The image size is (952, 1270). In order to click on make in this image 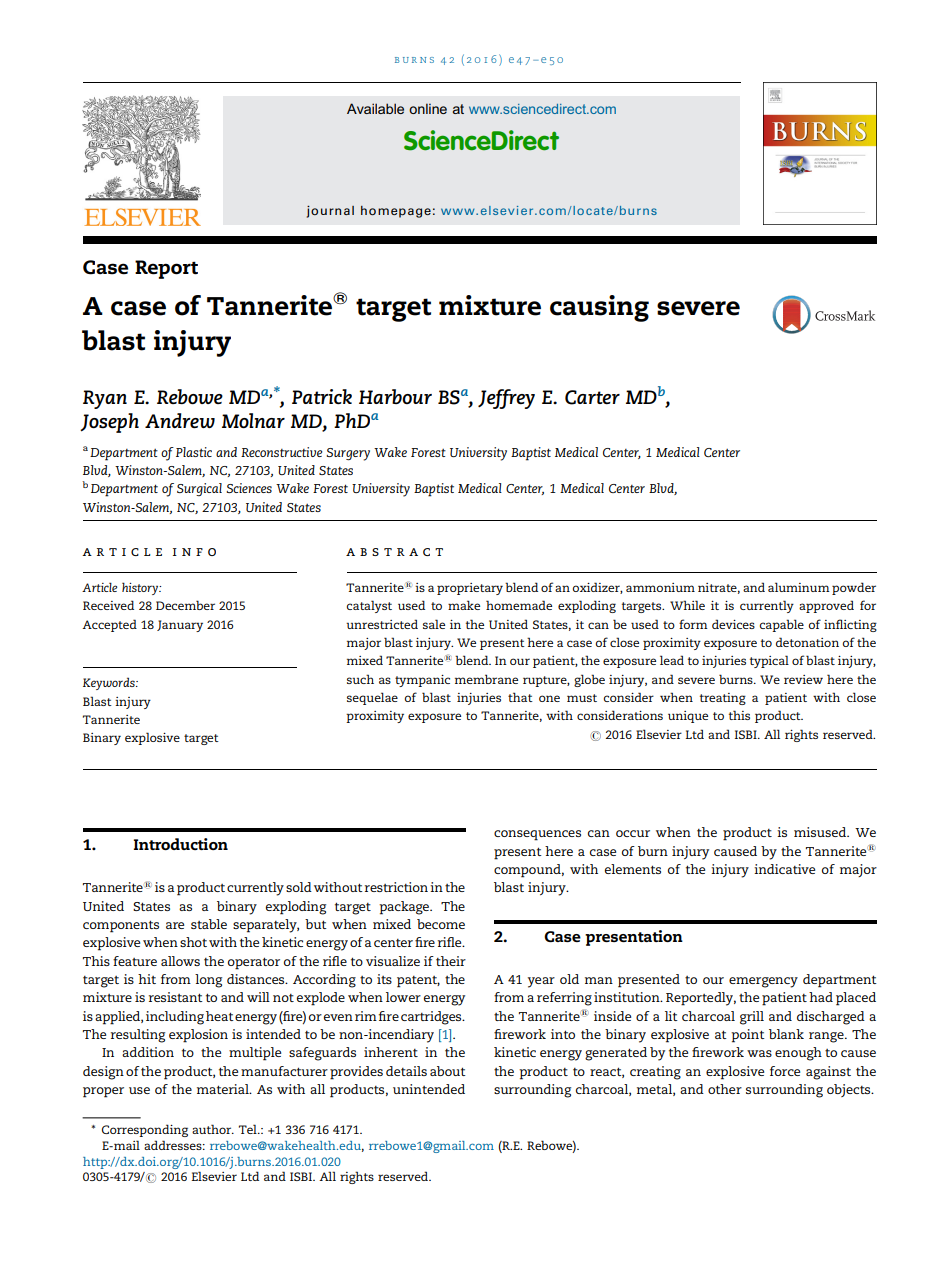, I will do `click(464, 605)`.
